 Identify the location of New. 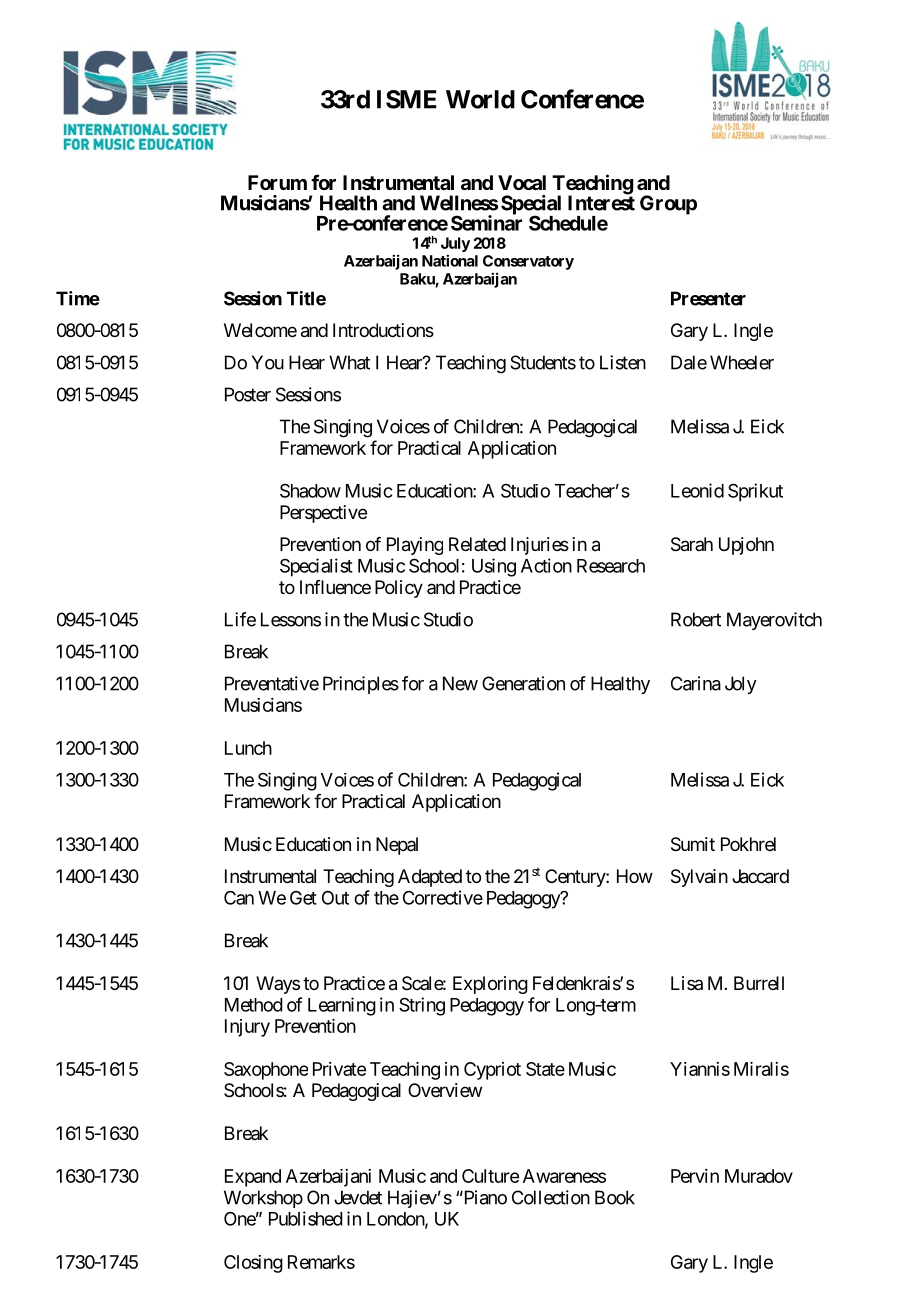
(460, 683).
